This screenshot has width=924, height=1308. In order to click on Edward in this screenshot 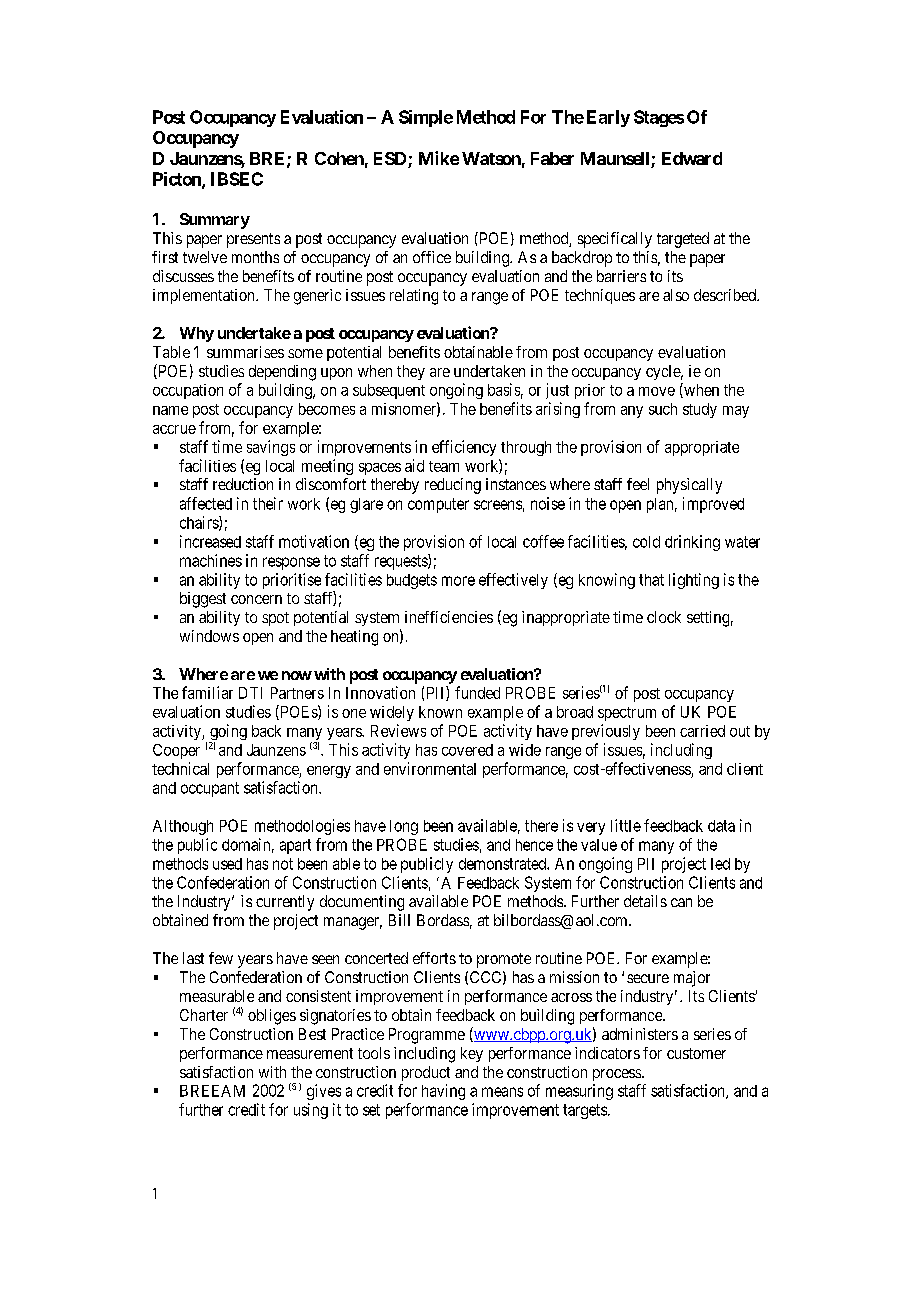, I will do `click(692, 158)`.
